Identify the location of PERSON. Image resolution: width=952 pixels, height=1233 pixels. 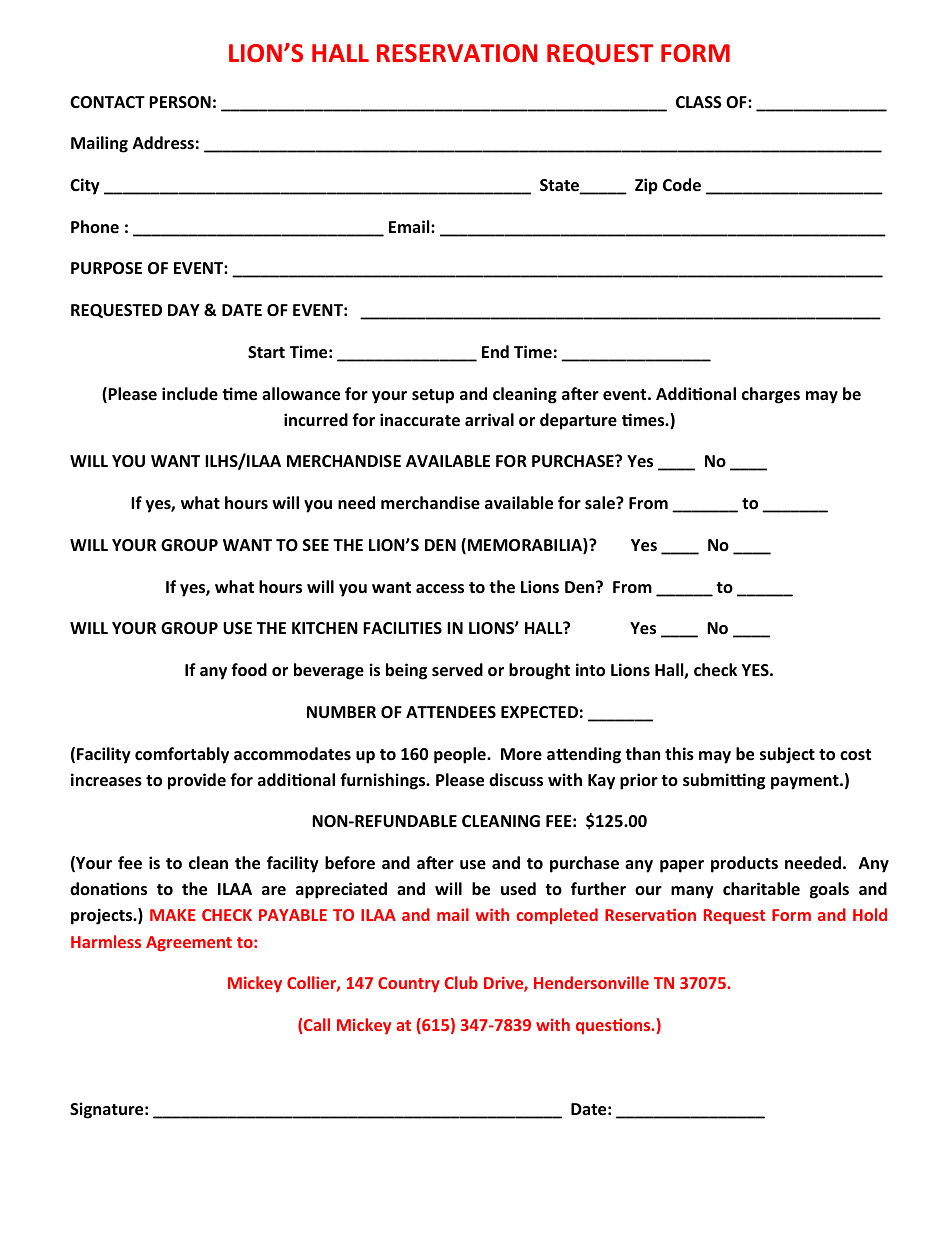
(180, 102).
